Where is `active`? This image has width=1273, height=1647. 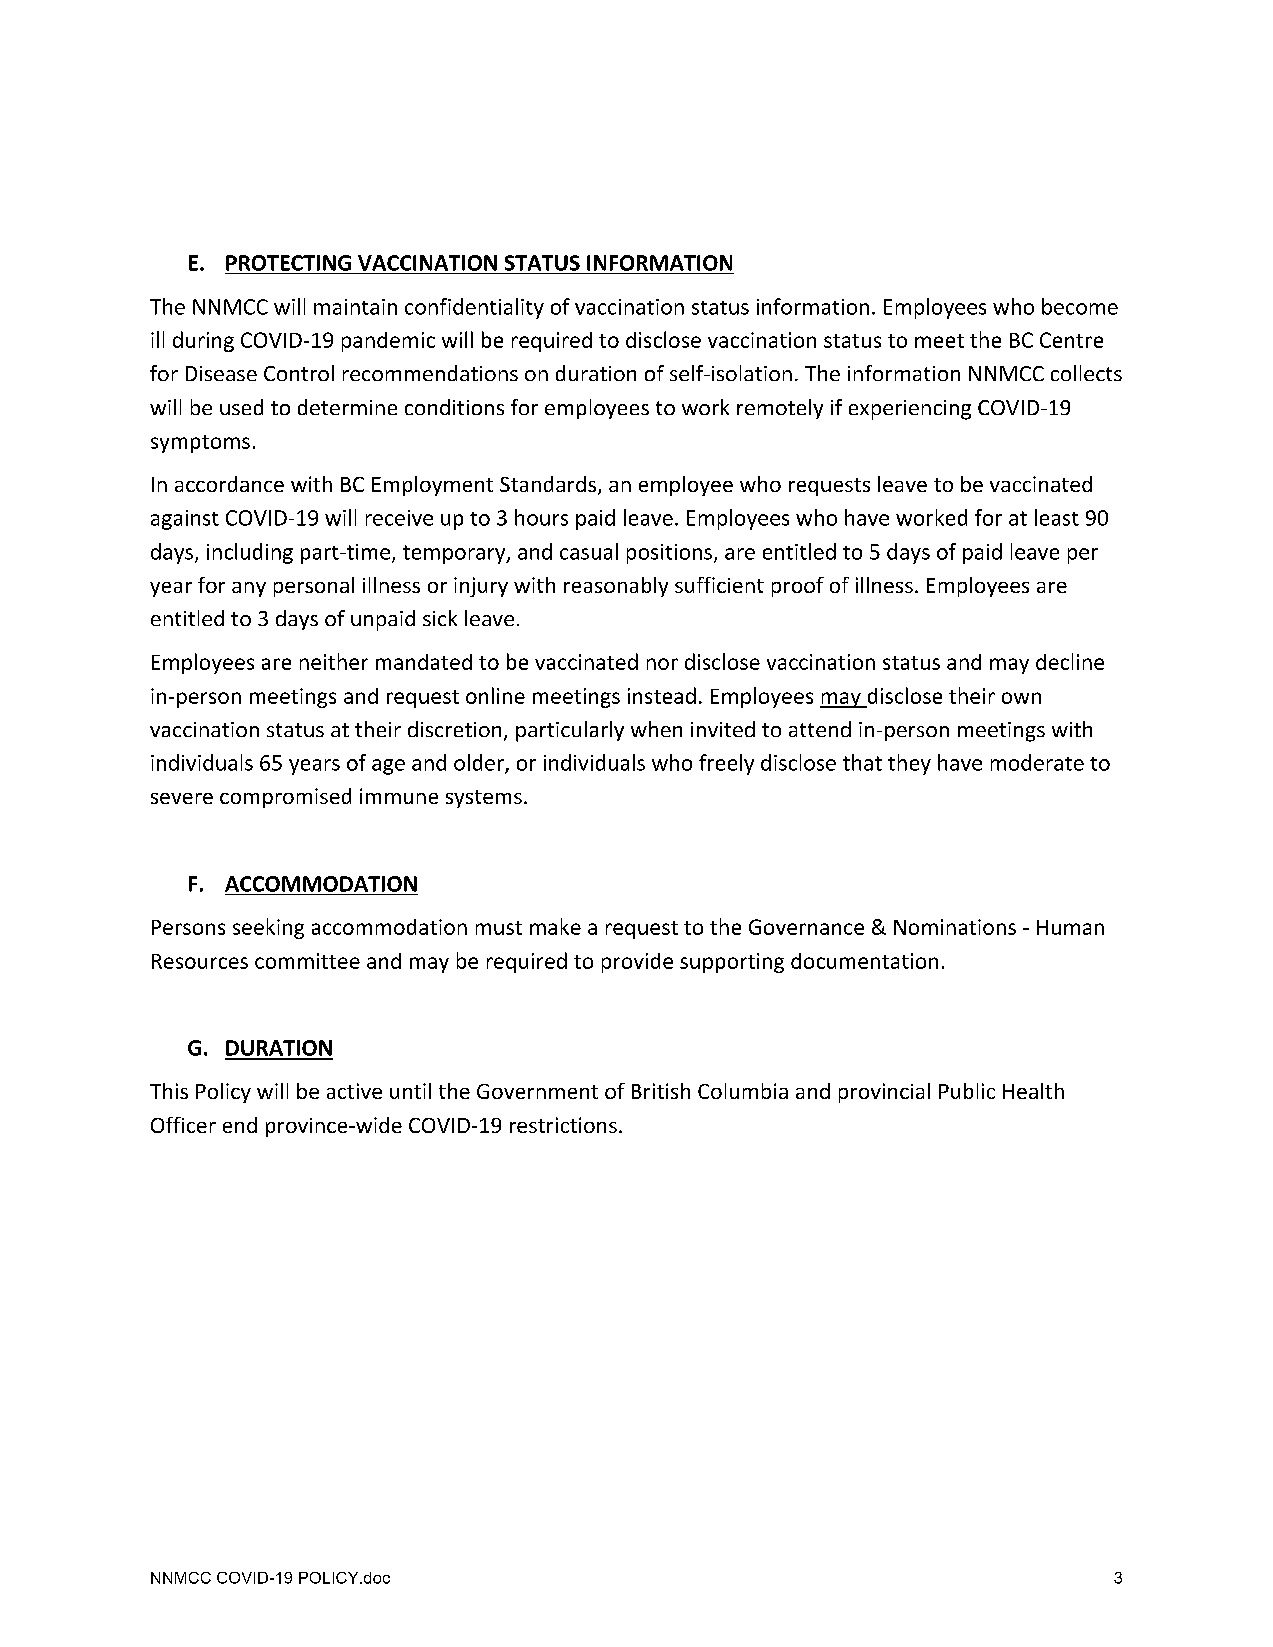
active is located at coordinates (354, 1091).
